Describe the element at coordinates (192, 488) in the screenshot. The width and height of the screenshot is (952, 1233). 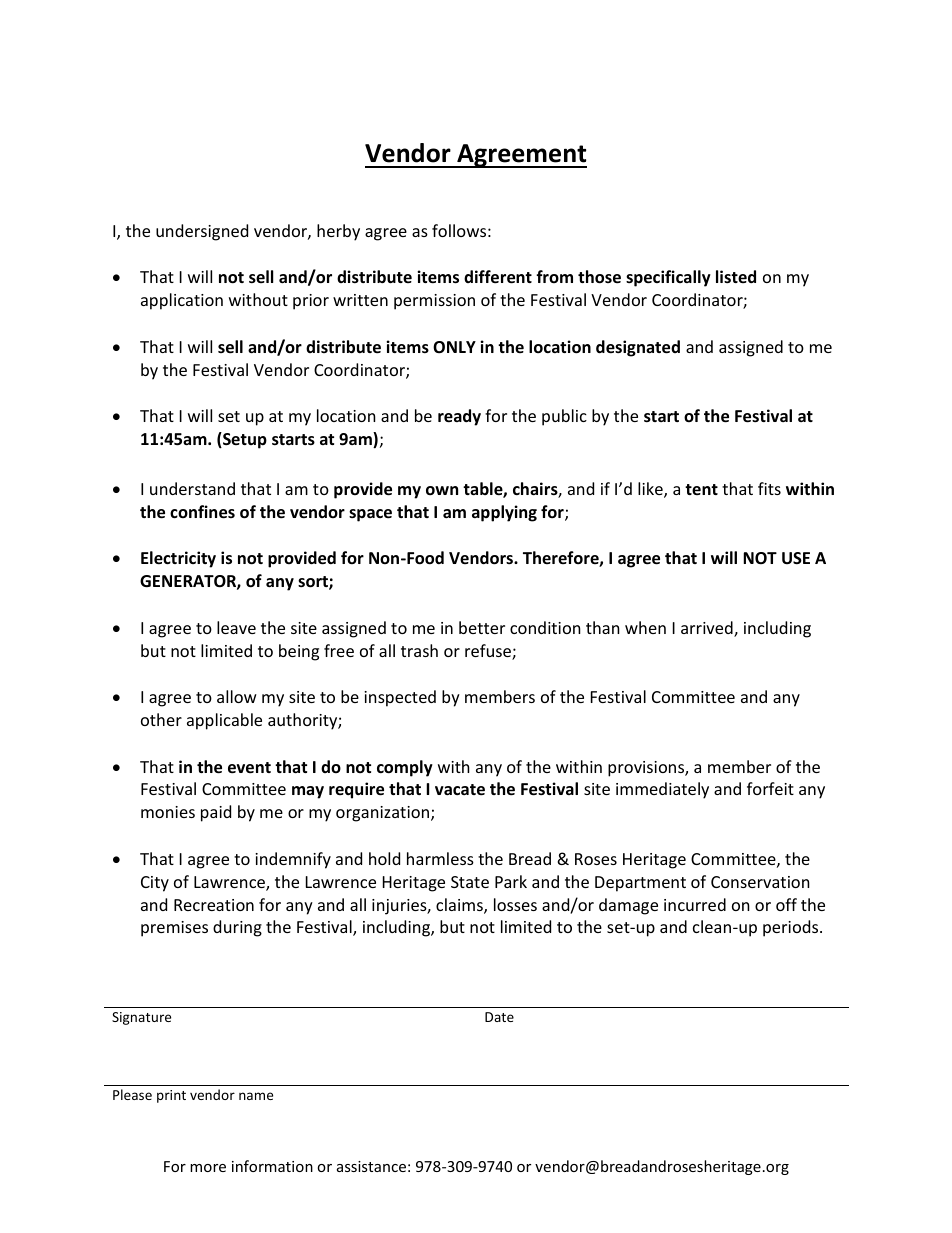
I see `understand` at that location.
